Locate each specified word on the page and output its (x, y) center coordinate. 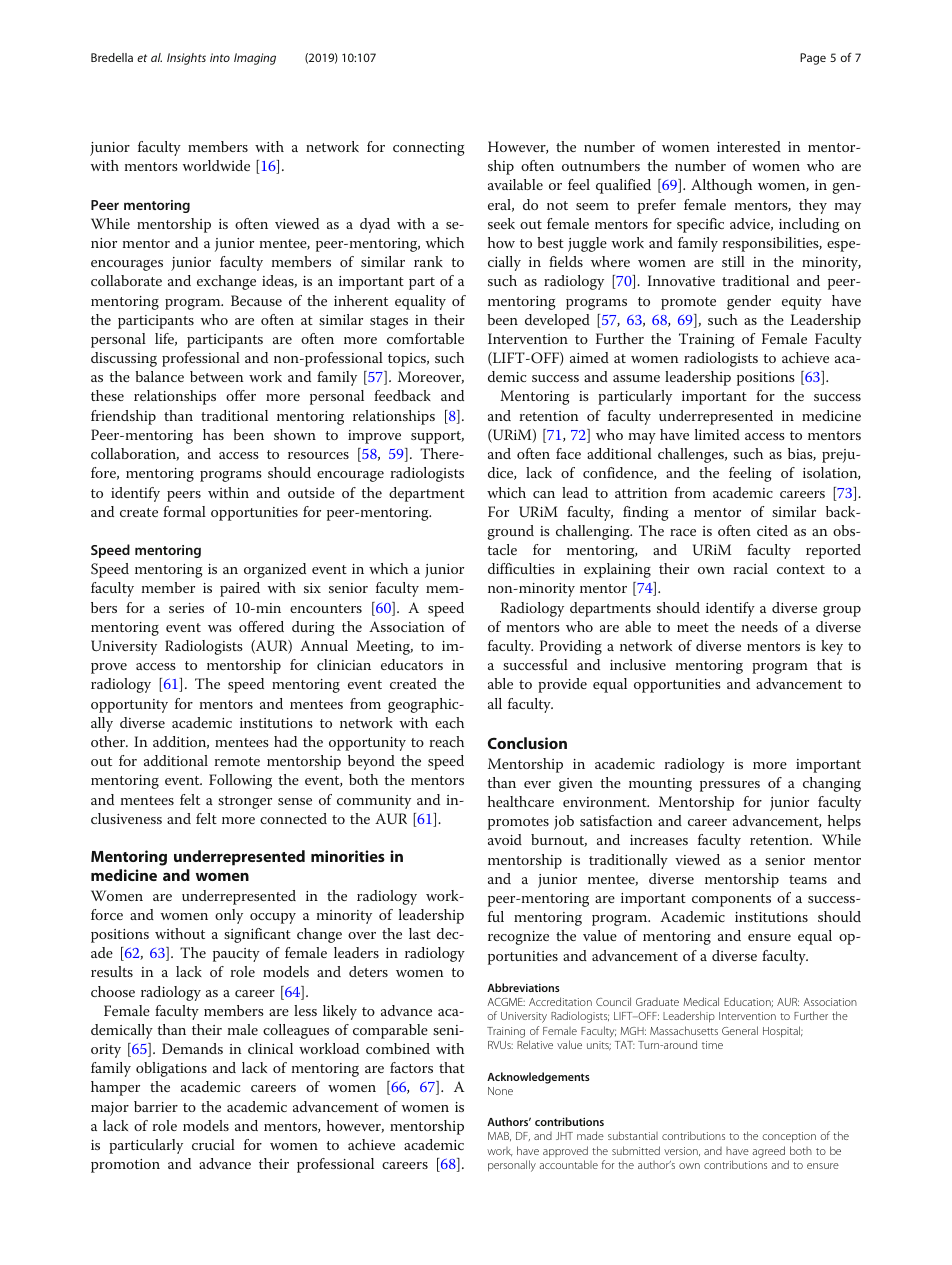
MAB (499, 1136)
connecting (429, 149)
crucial (213, 1144)
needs (760, 626)
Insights (186, 59)
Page (813, 59)
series (186, 608)
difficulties (521, 568)
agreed (768, 1152)
